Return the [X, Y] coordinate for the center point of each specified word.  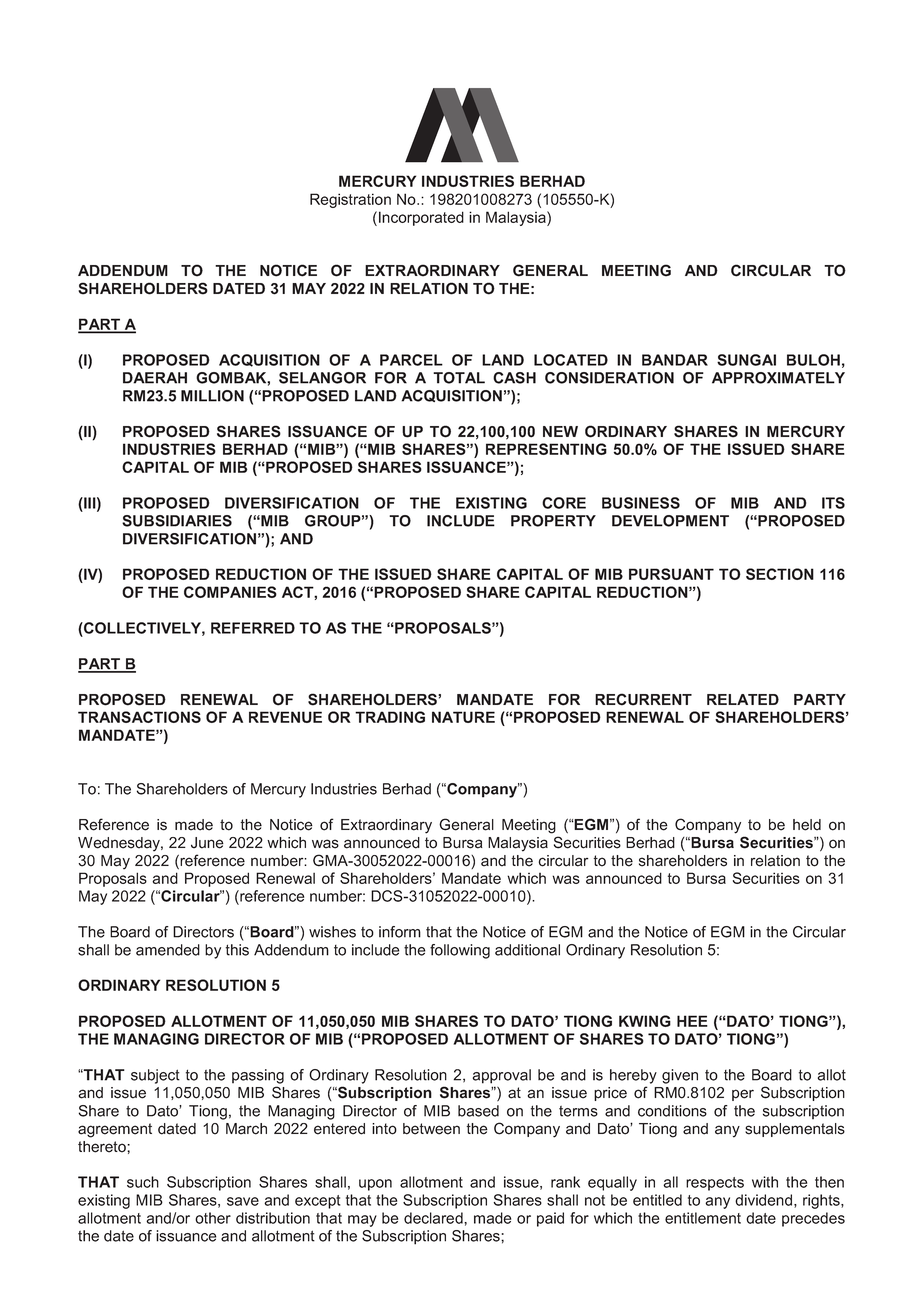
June [207, 843]
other [213, 1218]
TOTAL [459, 378]
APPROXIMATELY [778, 378]
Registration [350, 200]
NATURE [463, 717]
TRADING [390, 717]
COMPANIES [230, 592]
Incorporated [421, 218]
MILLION [212, 396]
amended [168, 950]
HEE [692, 1021]
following [460, 951]
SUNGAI [746, 360]
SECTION [780, 574]
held [807, 825]
